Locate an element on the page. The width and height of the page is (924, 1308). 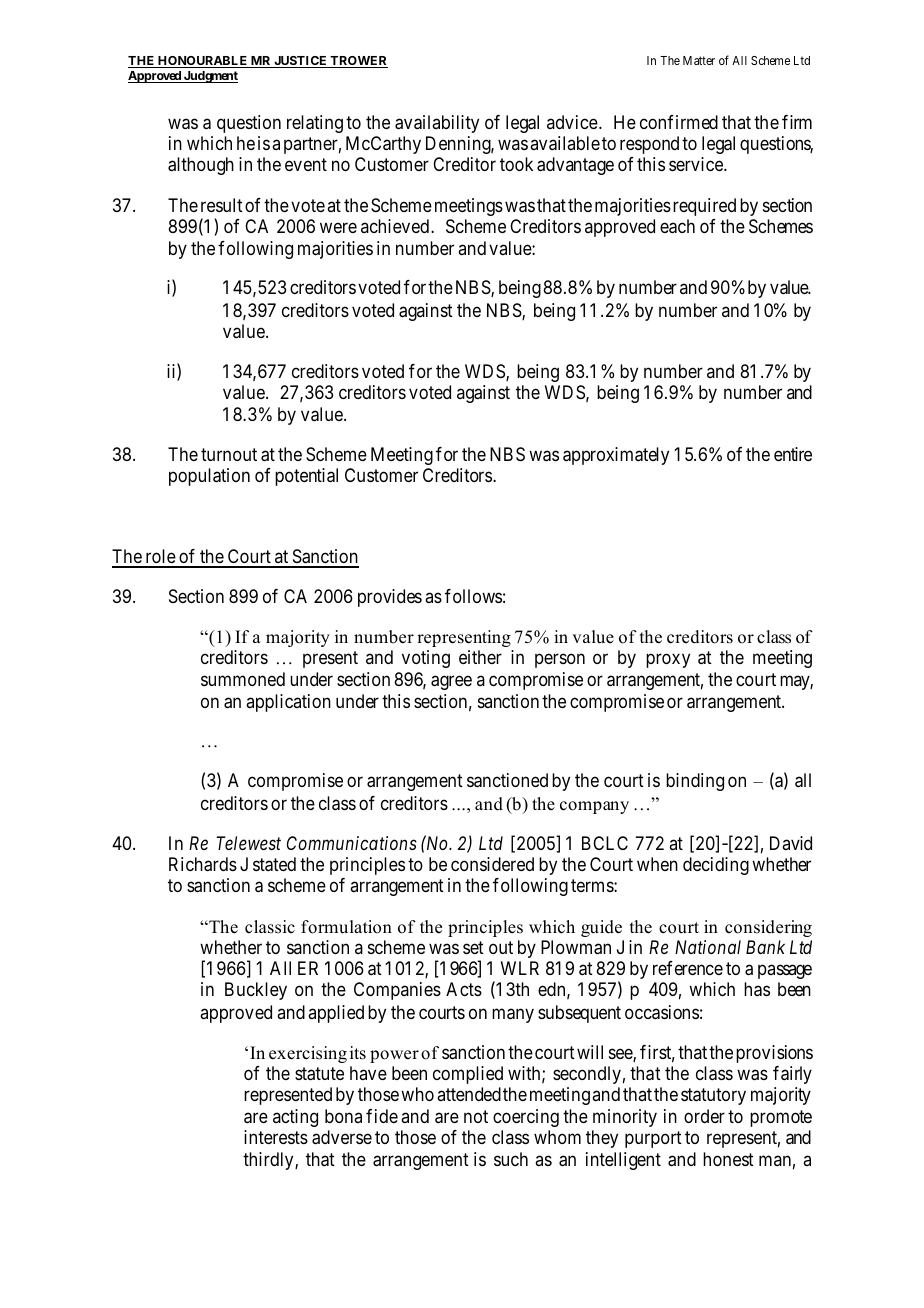
summoned is located at coordinates (243, 679).
